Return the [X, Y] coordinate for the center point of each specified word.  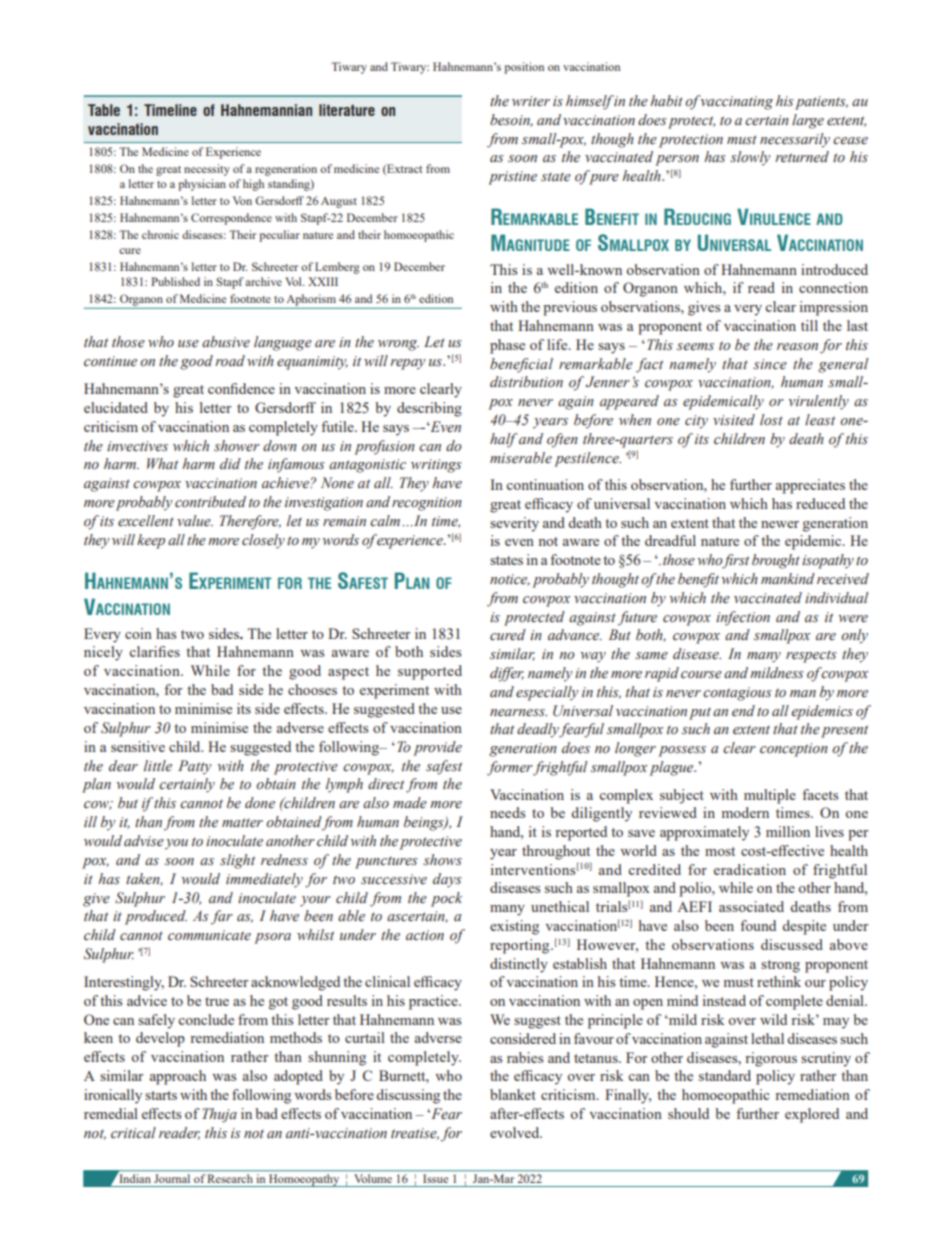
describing [429, 409]
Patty [194, 767]
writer [531, 101]
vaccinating [736, 103]
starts [161, 1095]
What [162, 463]
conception [794, 750]
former [510, 768]
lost [771, 420]
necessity [207, 170]
